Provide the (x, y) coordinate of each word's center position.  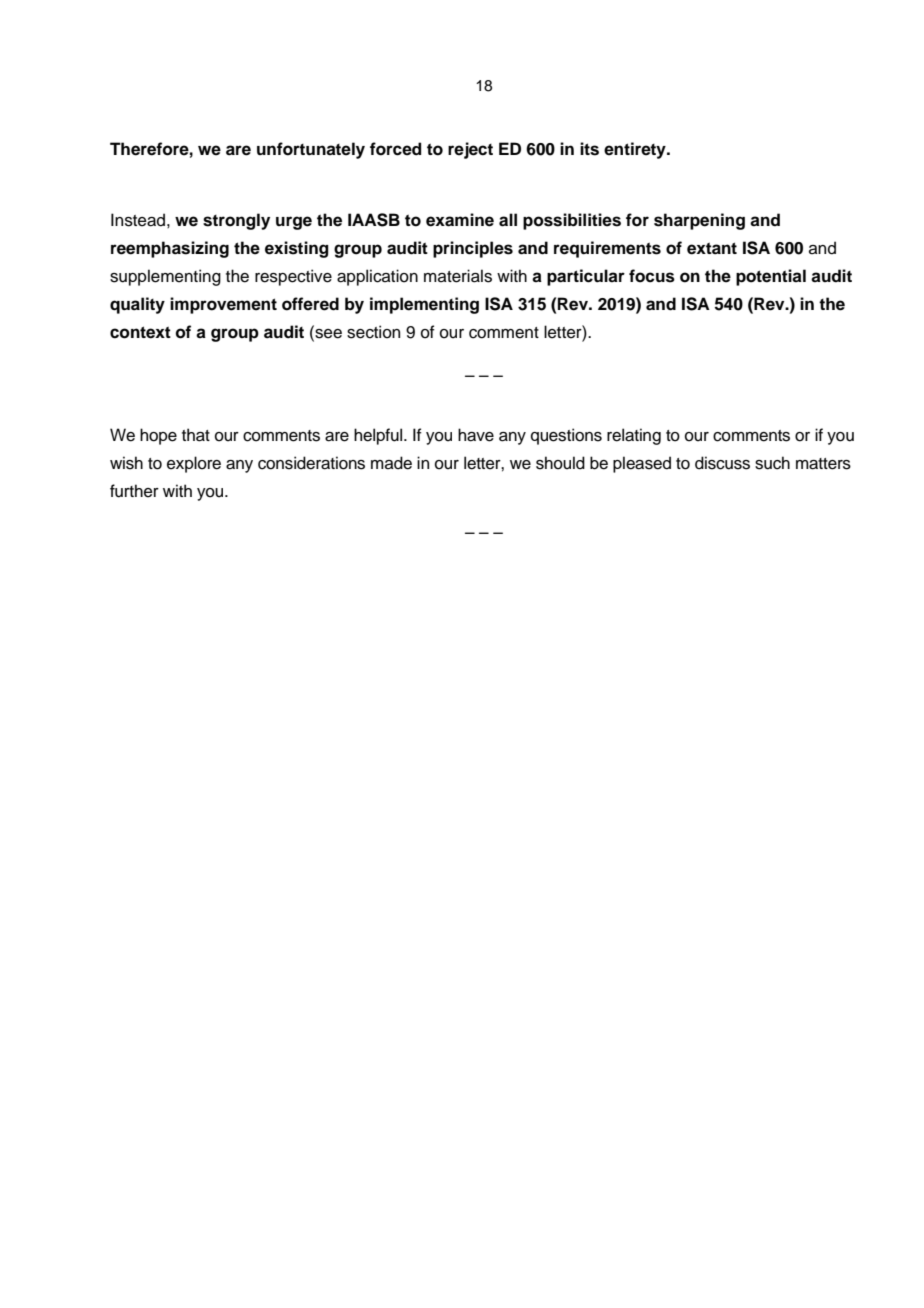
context (140, 332)
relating (634, 436)
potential (771, 277)
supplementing (165, 277)
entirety (636, 150)
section (373, 332)
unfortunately (311, 150)
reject (470, 150)
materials (458, 276)
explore (194, 464)
